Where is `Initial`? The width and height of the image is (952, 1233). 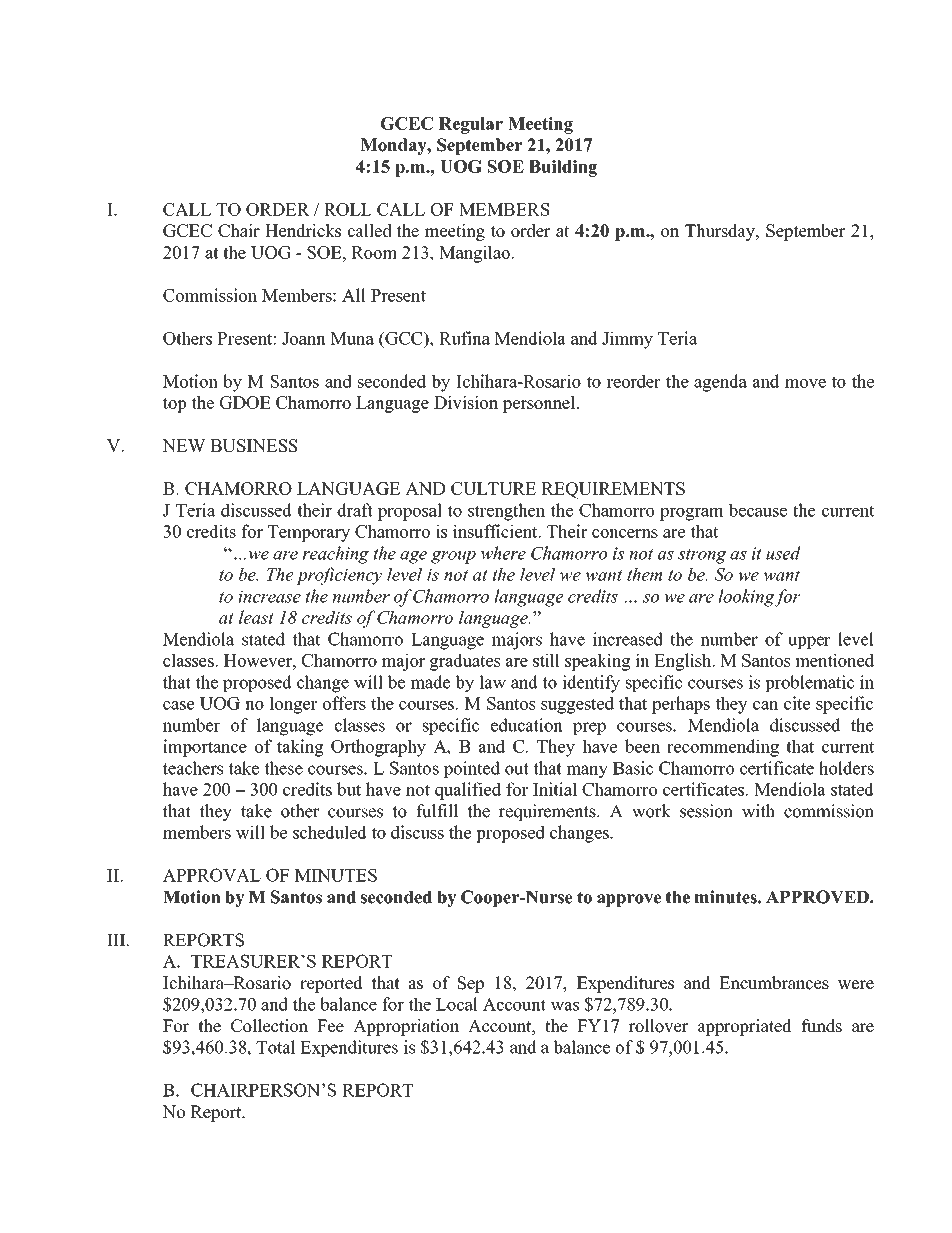
Initial is located at coordinates (555, 789).
